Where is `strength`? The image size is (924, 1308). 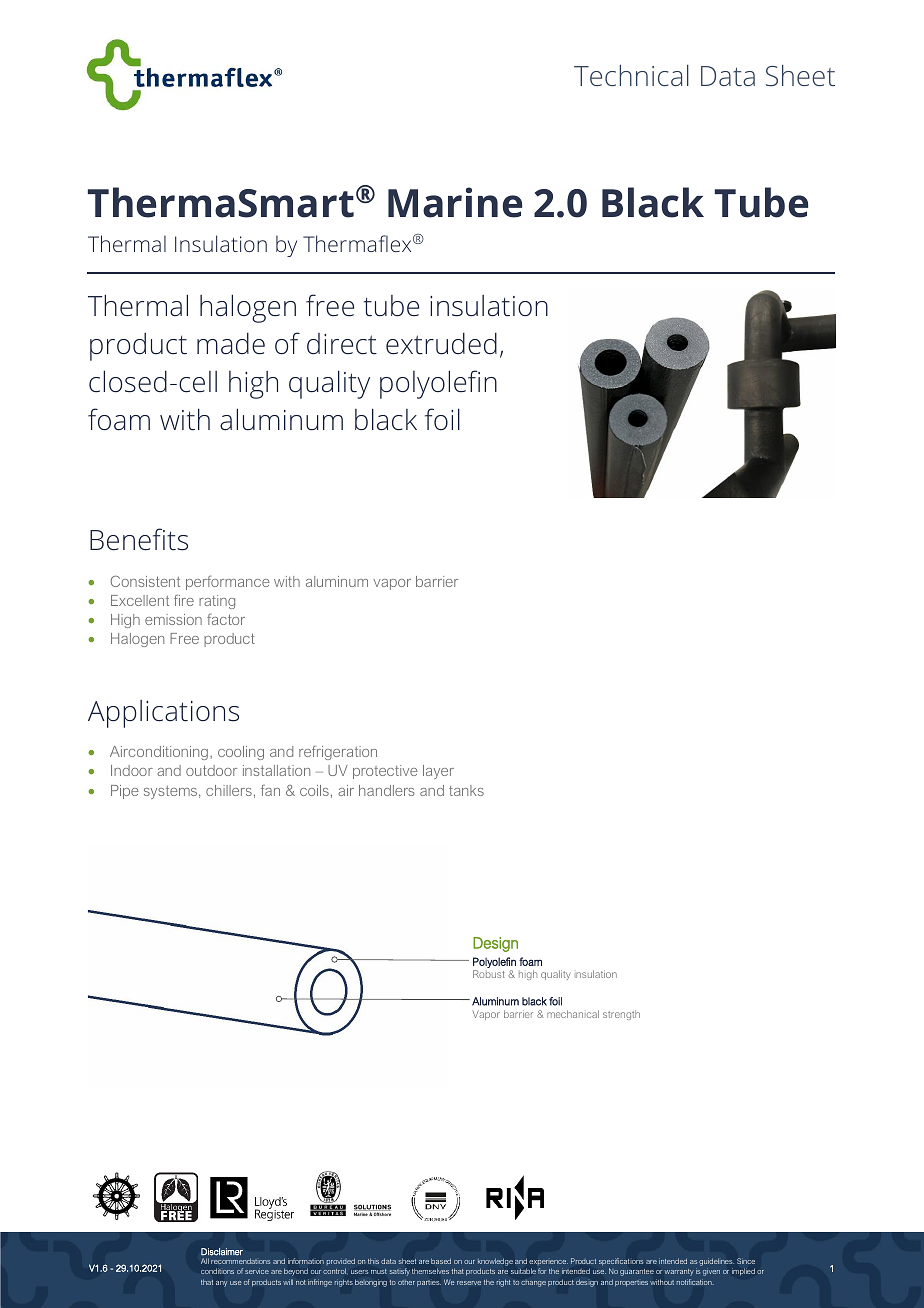
strength is located at coordinates (621, 1015).
